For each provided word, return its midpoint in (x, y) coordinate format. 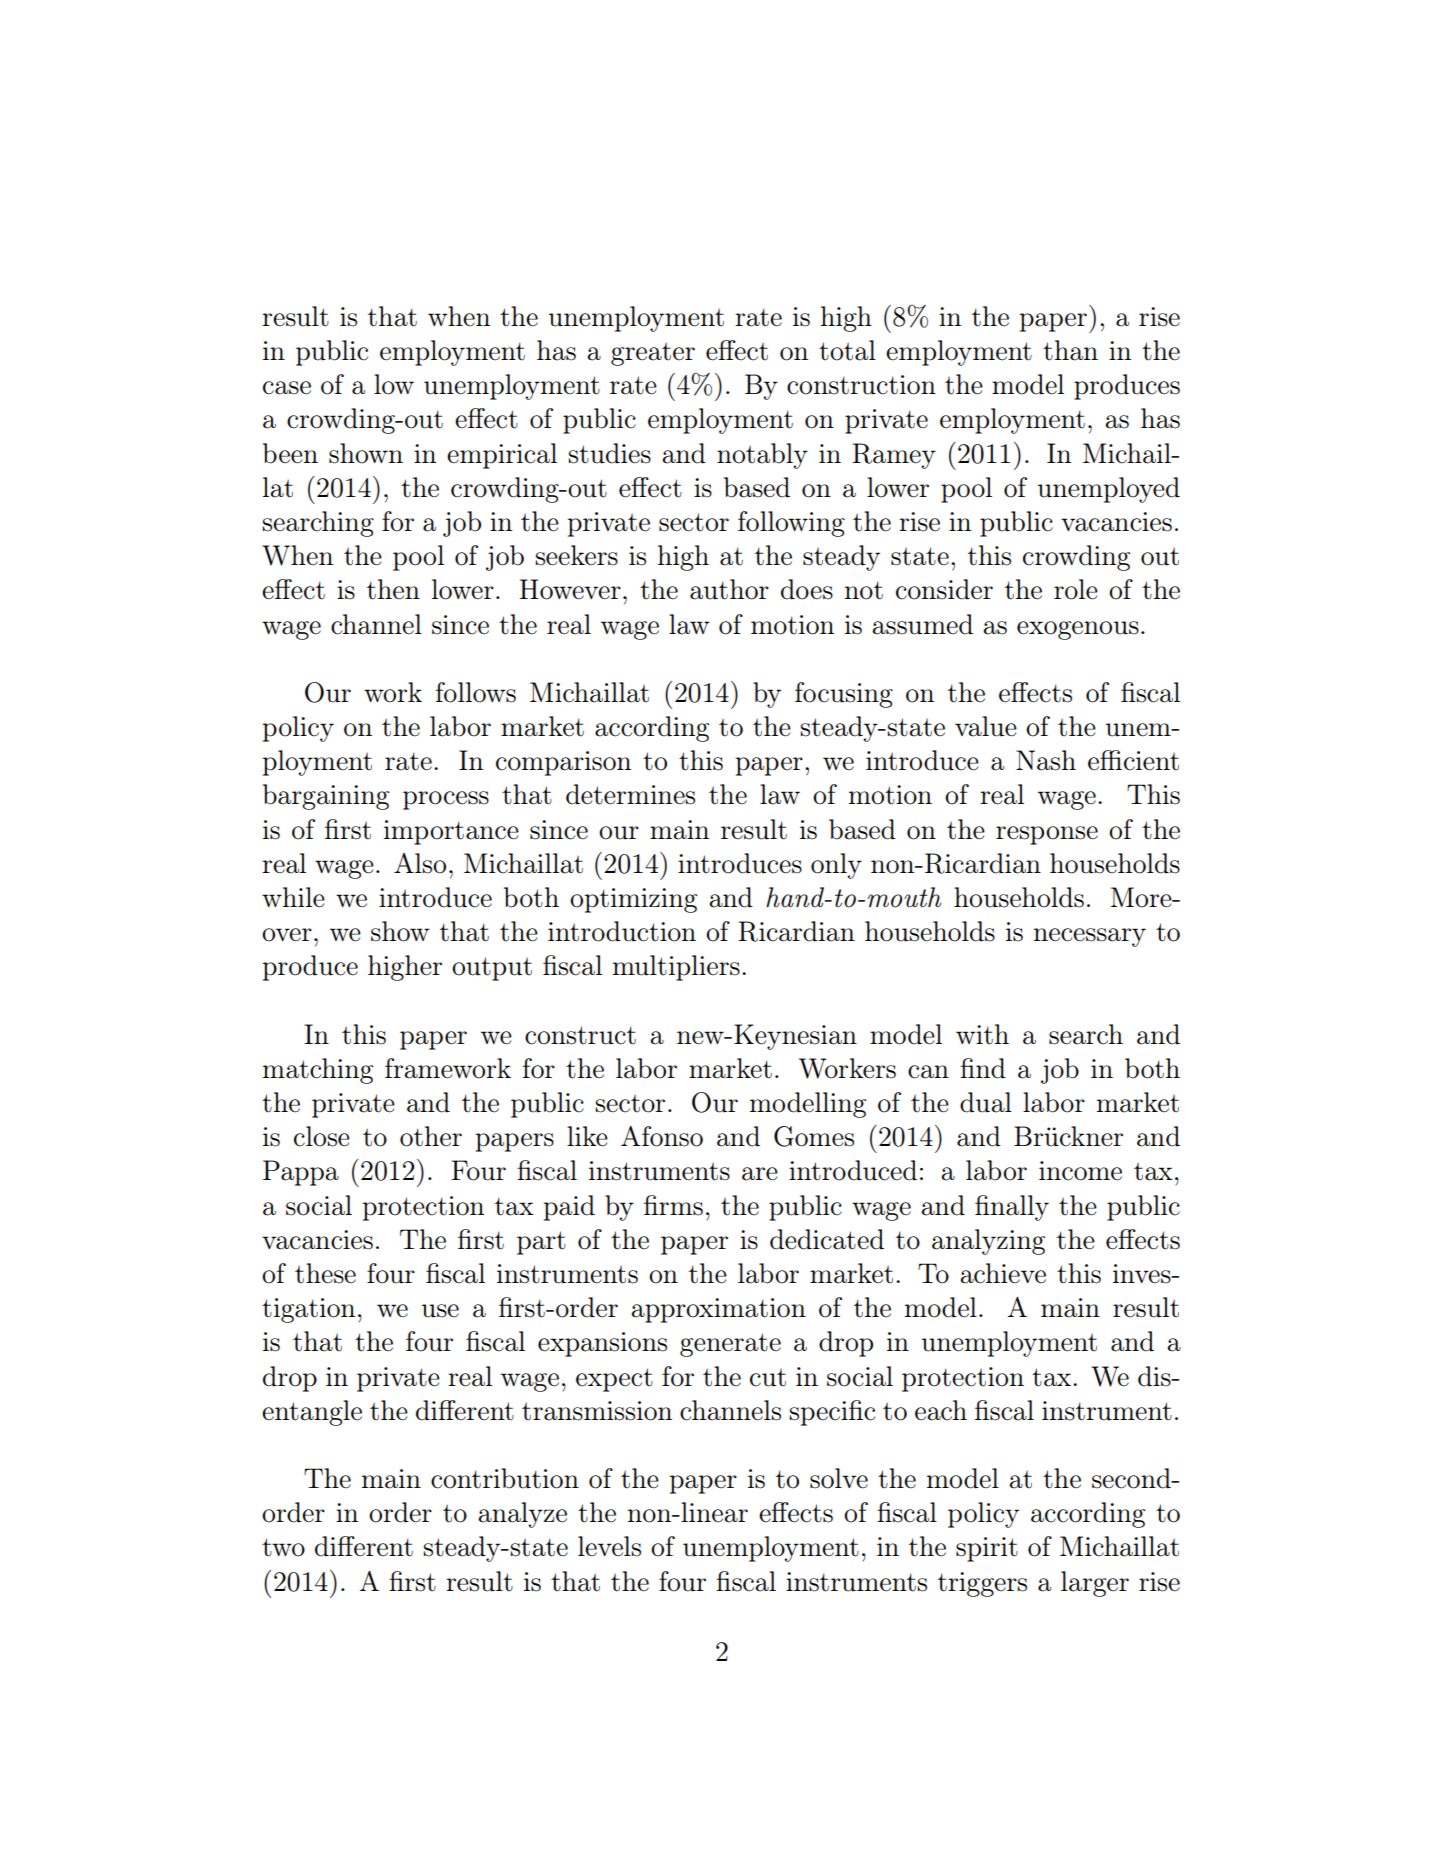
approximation (718, 1310)
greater (653, 354)
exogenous (1078, 630)
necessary (1090, 937)
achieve (1003, 1273)
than (1070, 350)
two (283, 1547)
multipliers (676, 968)
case (287, 388)
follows (476, 692)
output (492, 969)
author (729, 589)
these (325, 1273)
